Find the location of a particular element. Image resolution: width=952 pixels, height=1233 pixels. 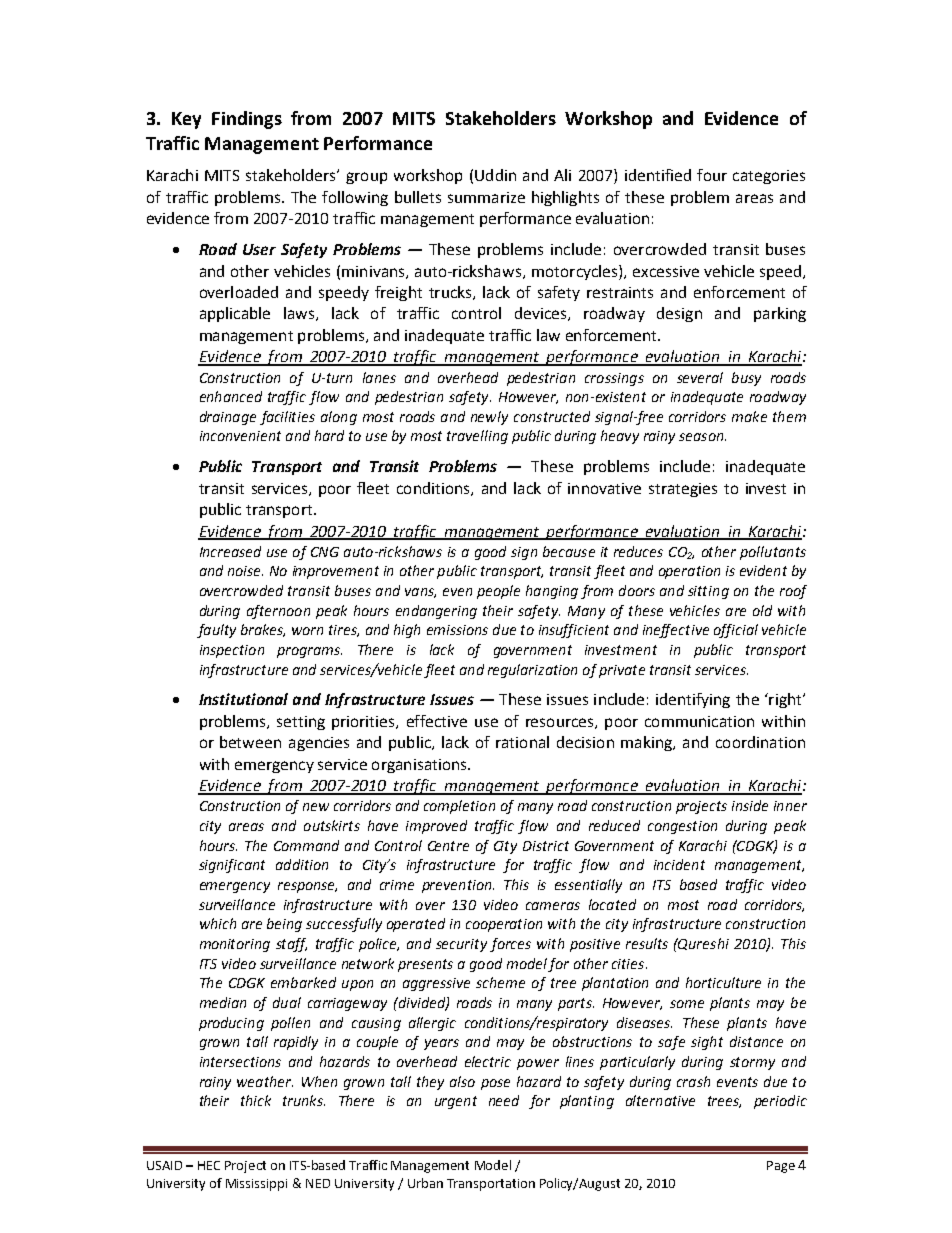

Mississippi is located at coordinates (256, 1185).
